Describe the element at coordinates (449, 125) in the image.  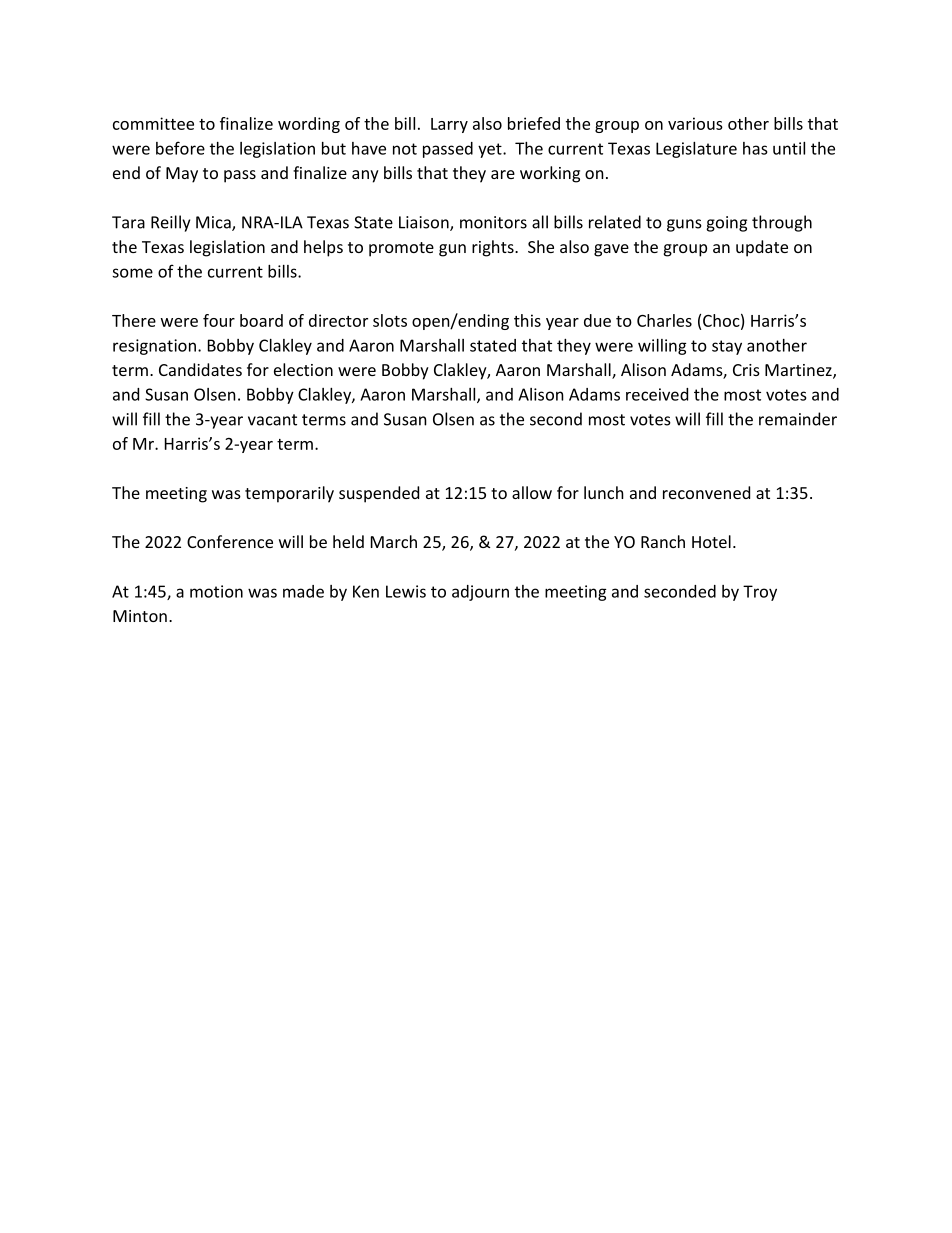
I see `Larry` at that location.
